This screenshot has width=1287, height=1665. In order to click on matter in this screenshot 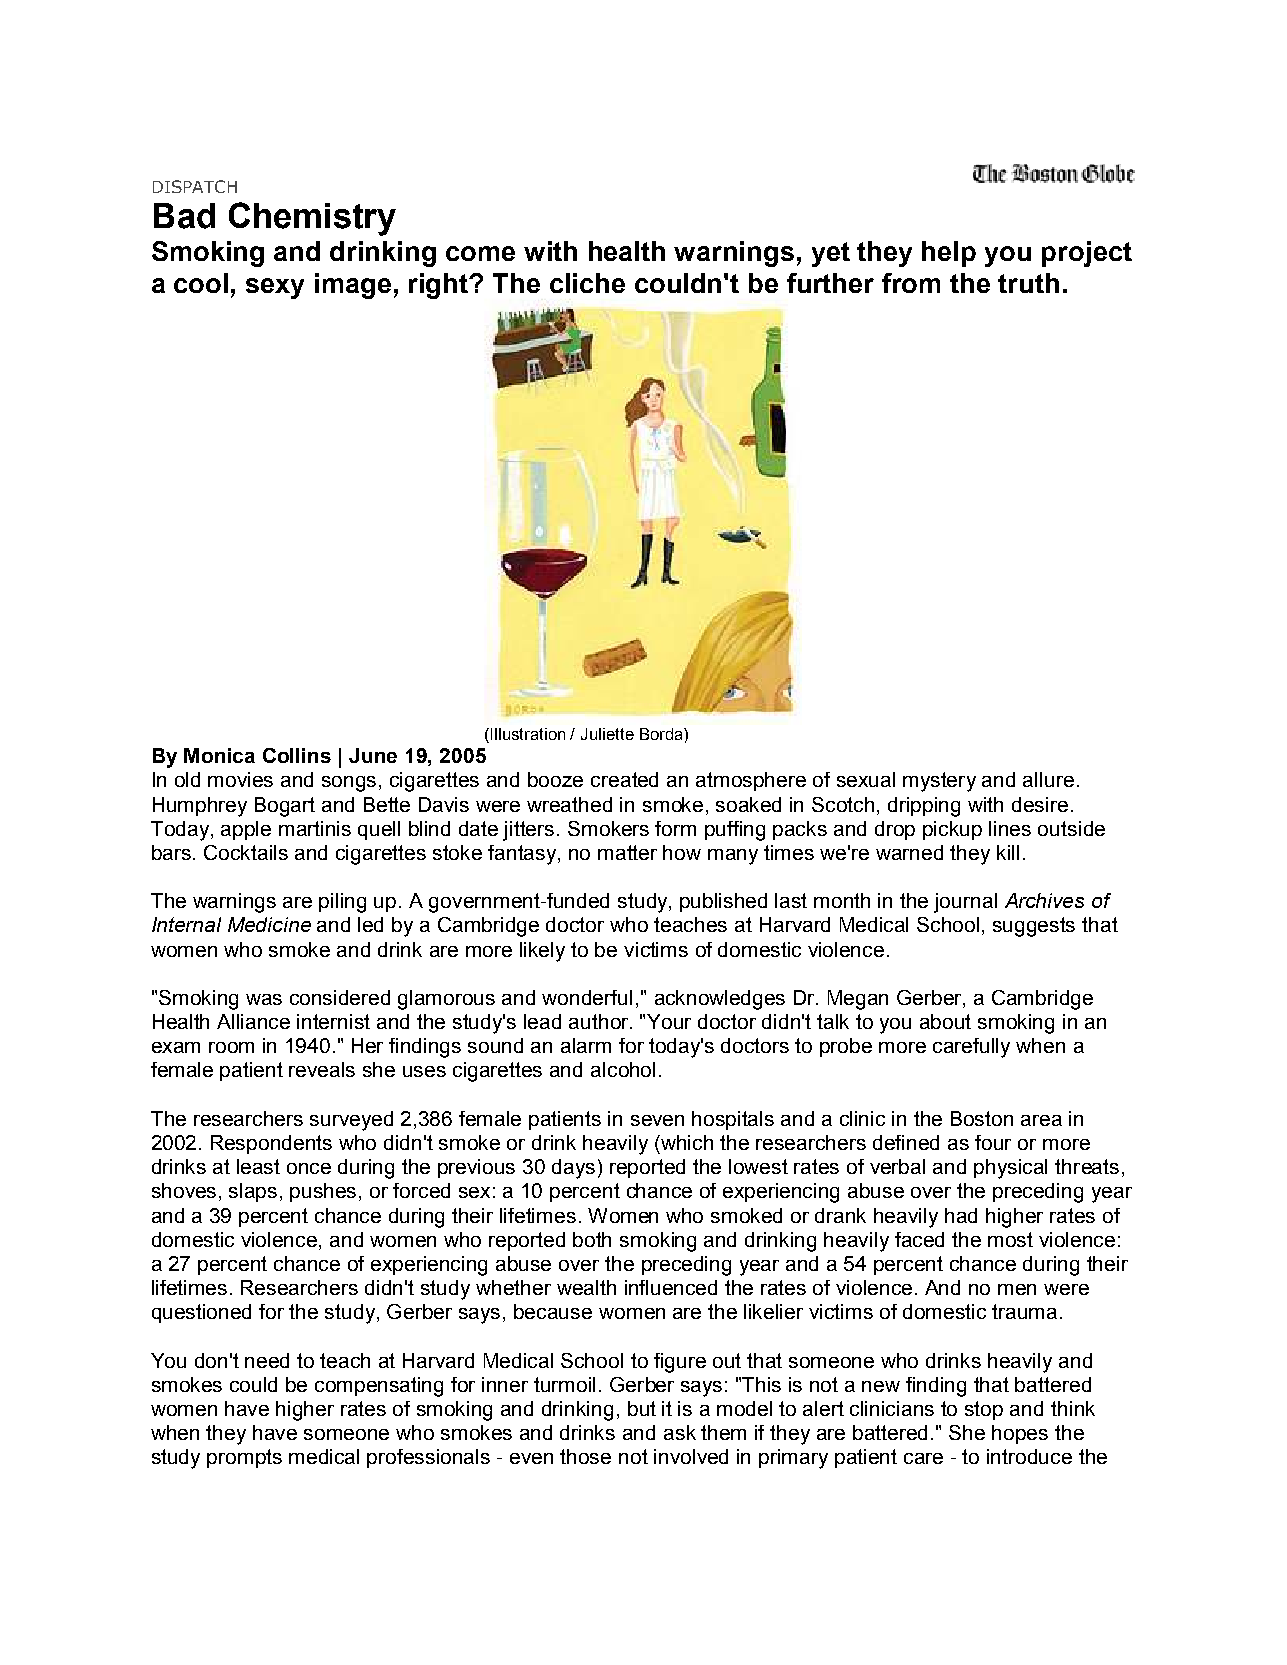, I will do `click(627, 852)`.
